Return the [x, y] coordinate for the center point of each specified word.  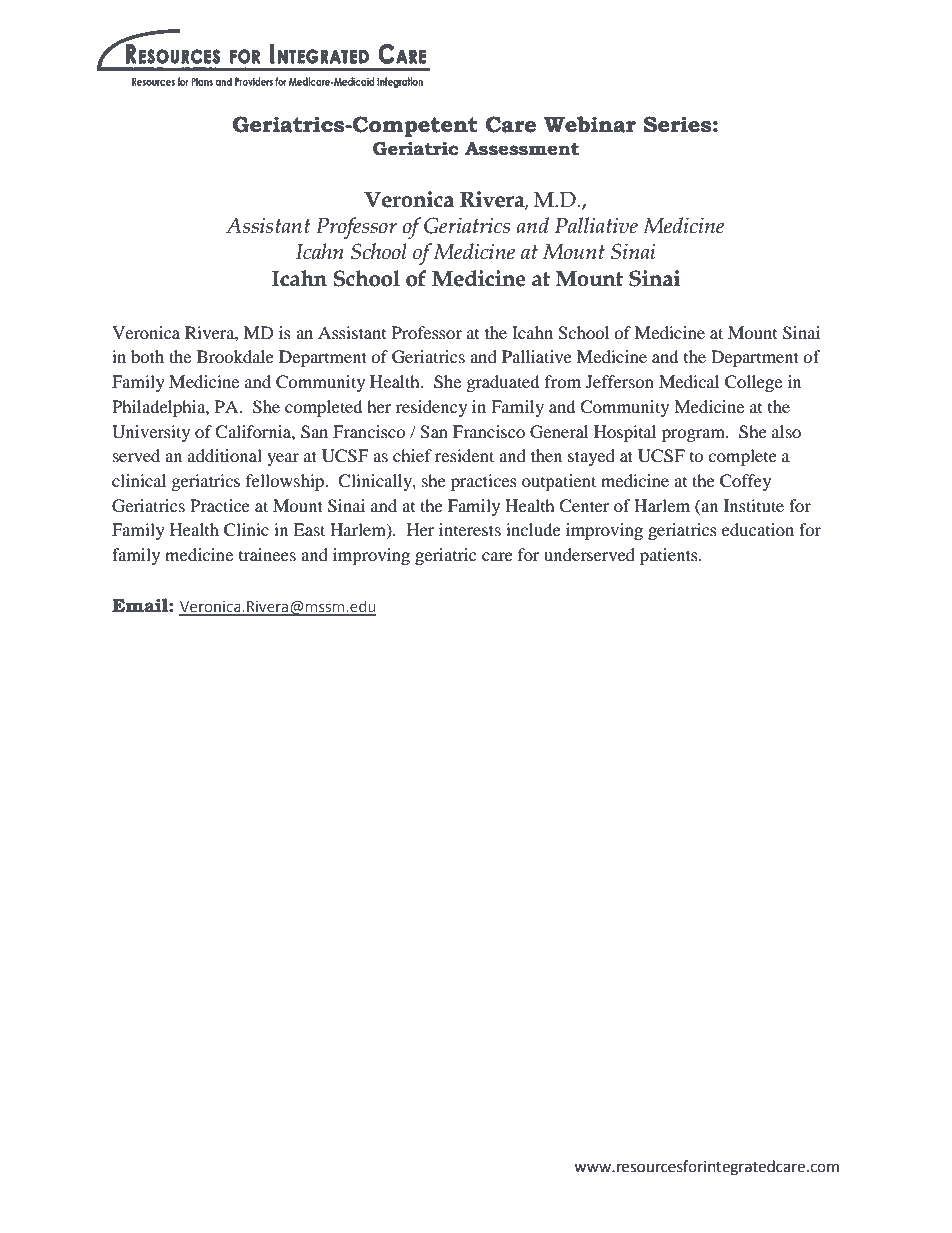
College [753, 383]
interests [470, 529]
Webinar [590, 124]
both [147, 356]
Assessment [522, 149]
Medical [689, 381]
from [563, 381]
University [151, 433]
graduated [503, 383]
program [694, 435]
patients [670, 556]
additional [225, 455]
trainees [267, 554]
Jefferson [620, 381]
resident [464, 455]
